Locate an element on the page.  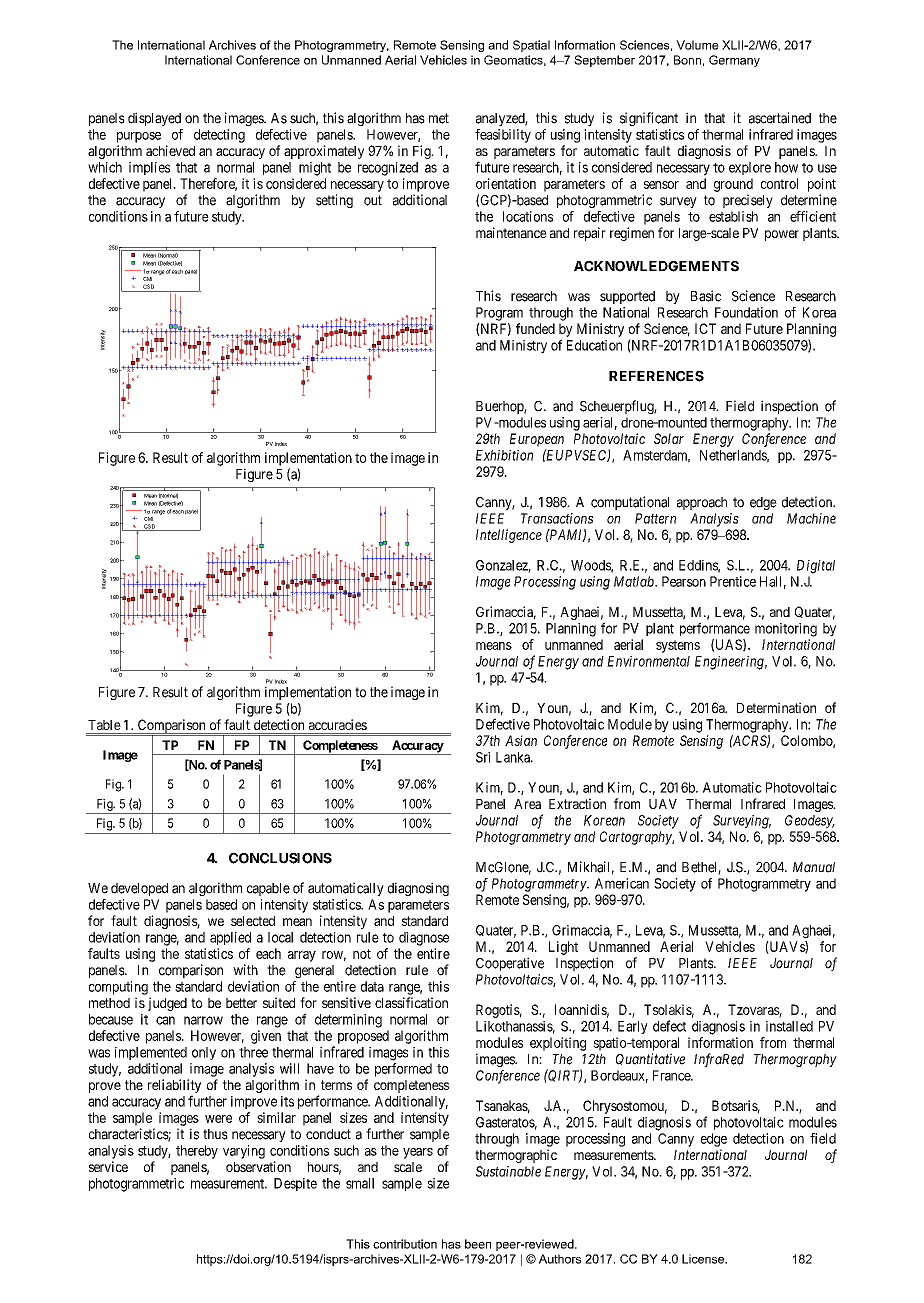
Program is located at coordinates (499, 314).
